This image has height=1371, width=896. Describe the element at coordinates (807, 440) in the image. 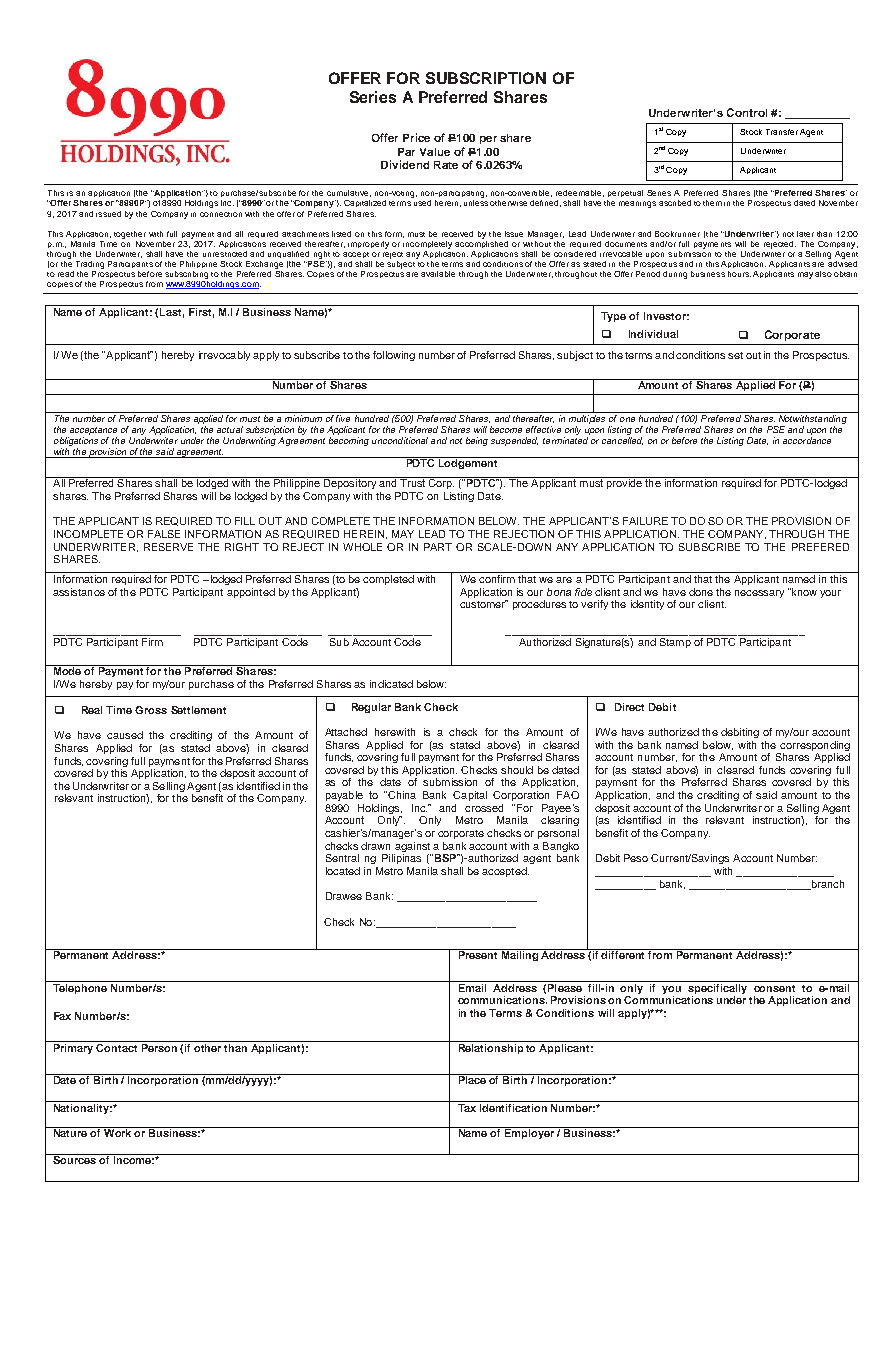

I see `accordance` at that location.
